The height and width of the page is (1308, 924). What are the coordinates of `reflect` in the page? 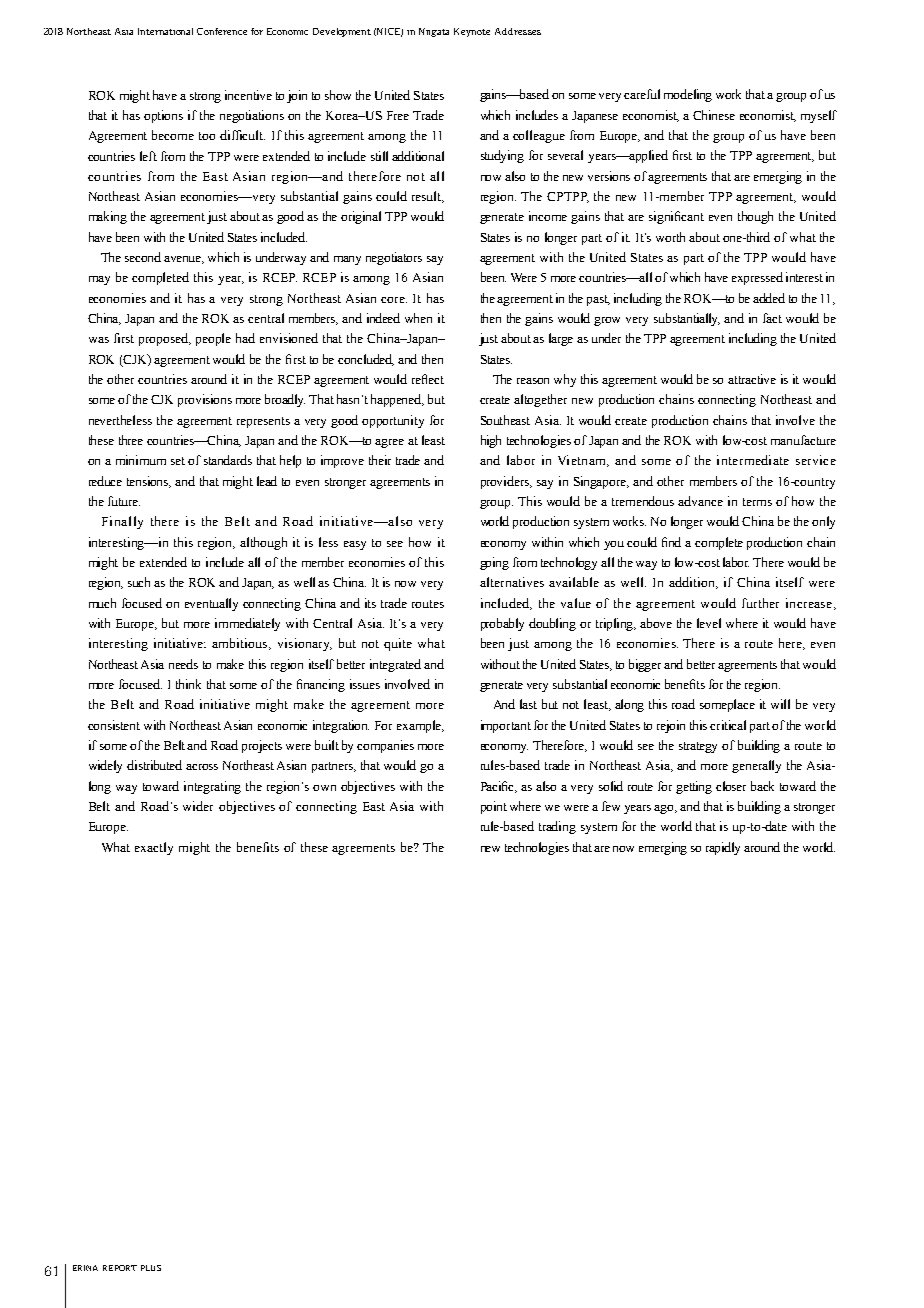 It's located at (428, 379).
